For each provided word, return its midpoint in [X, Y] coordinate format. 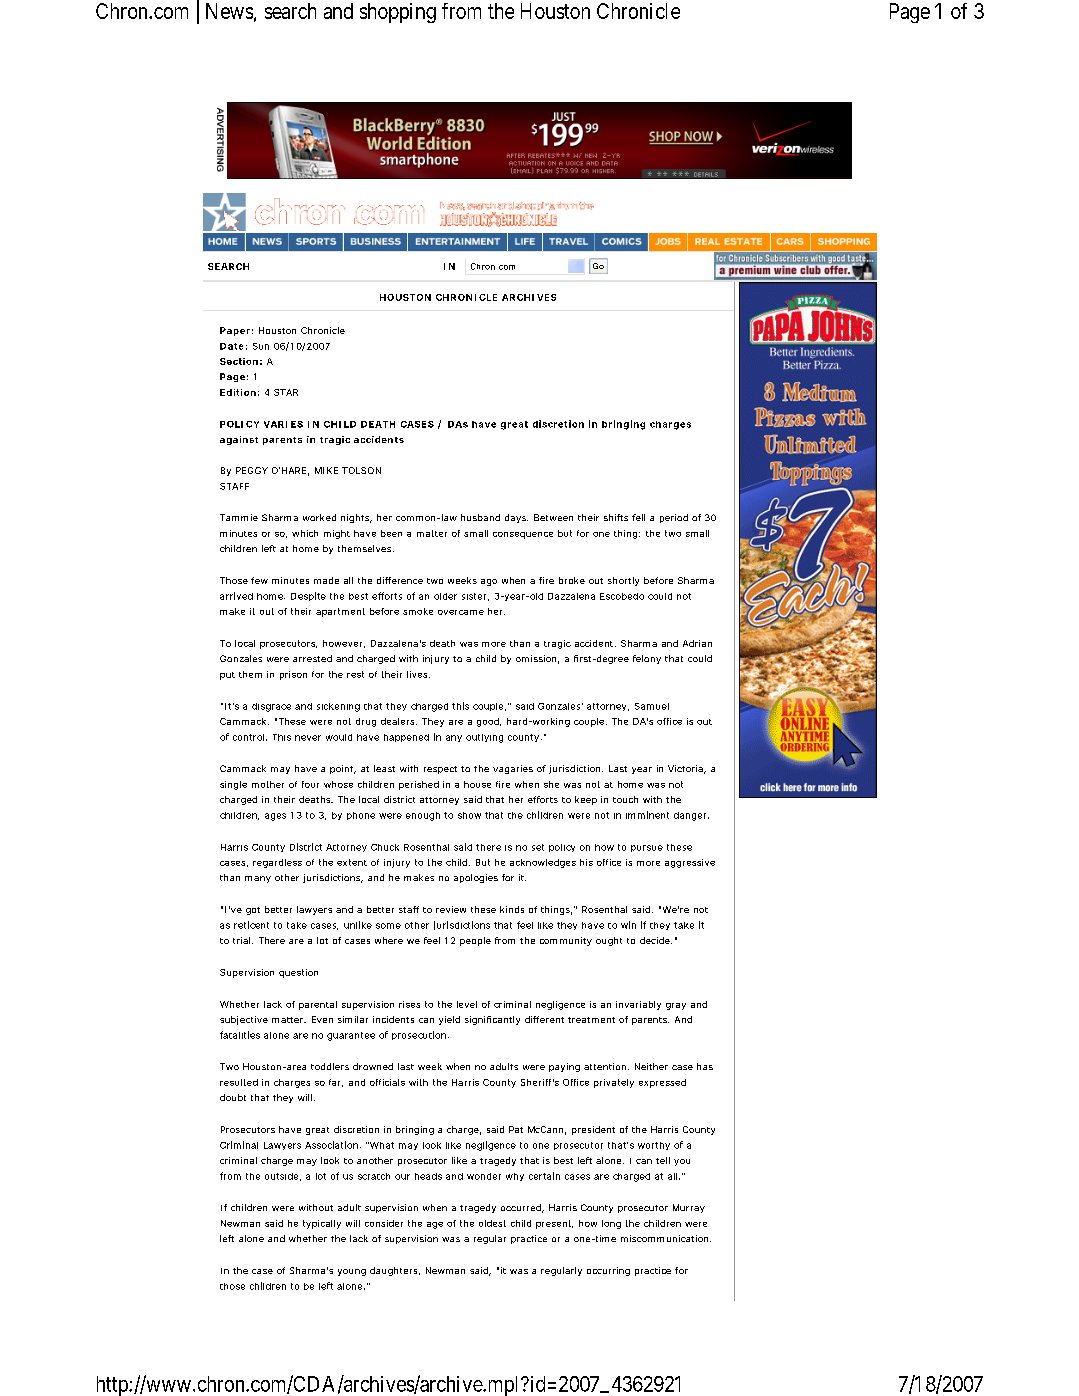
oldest [492, 1223]
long [611, 1224]
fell [638, 517]
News [229, 11]
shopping [398, 13]
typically [322, 1224]
